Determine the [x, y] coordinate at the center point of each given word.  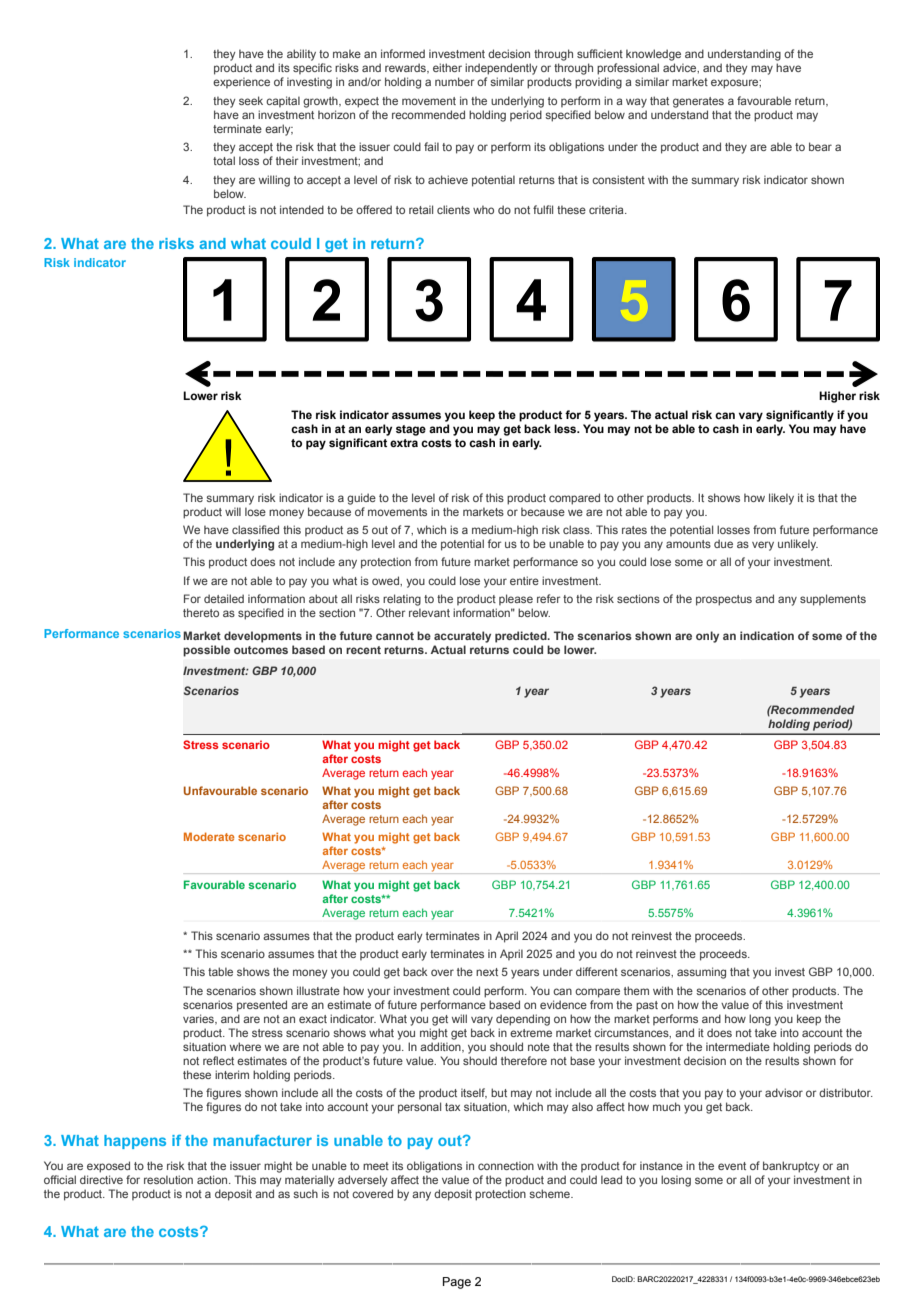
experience [241, 82]
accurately [462, 637]
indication [767, 635]
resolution [168, 1179]
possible [206, 651]
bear [820, 146]
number [454, 81]
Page [457, 1283]
